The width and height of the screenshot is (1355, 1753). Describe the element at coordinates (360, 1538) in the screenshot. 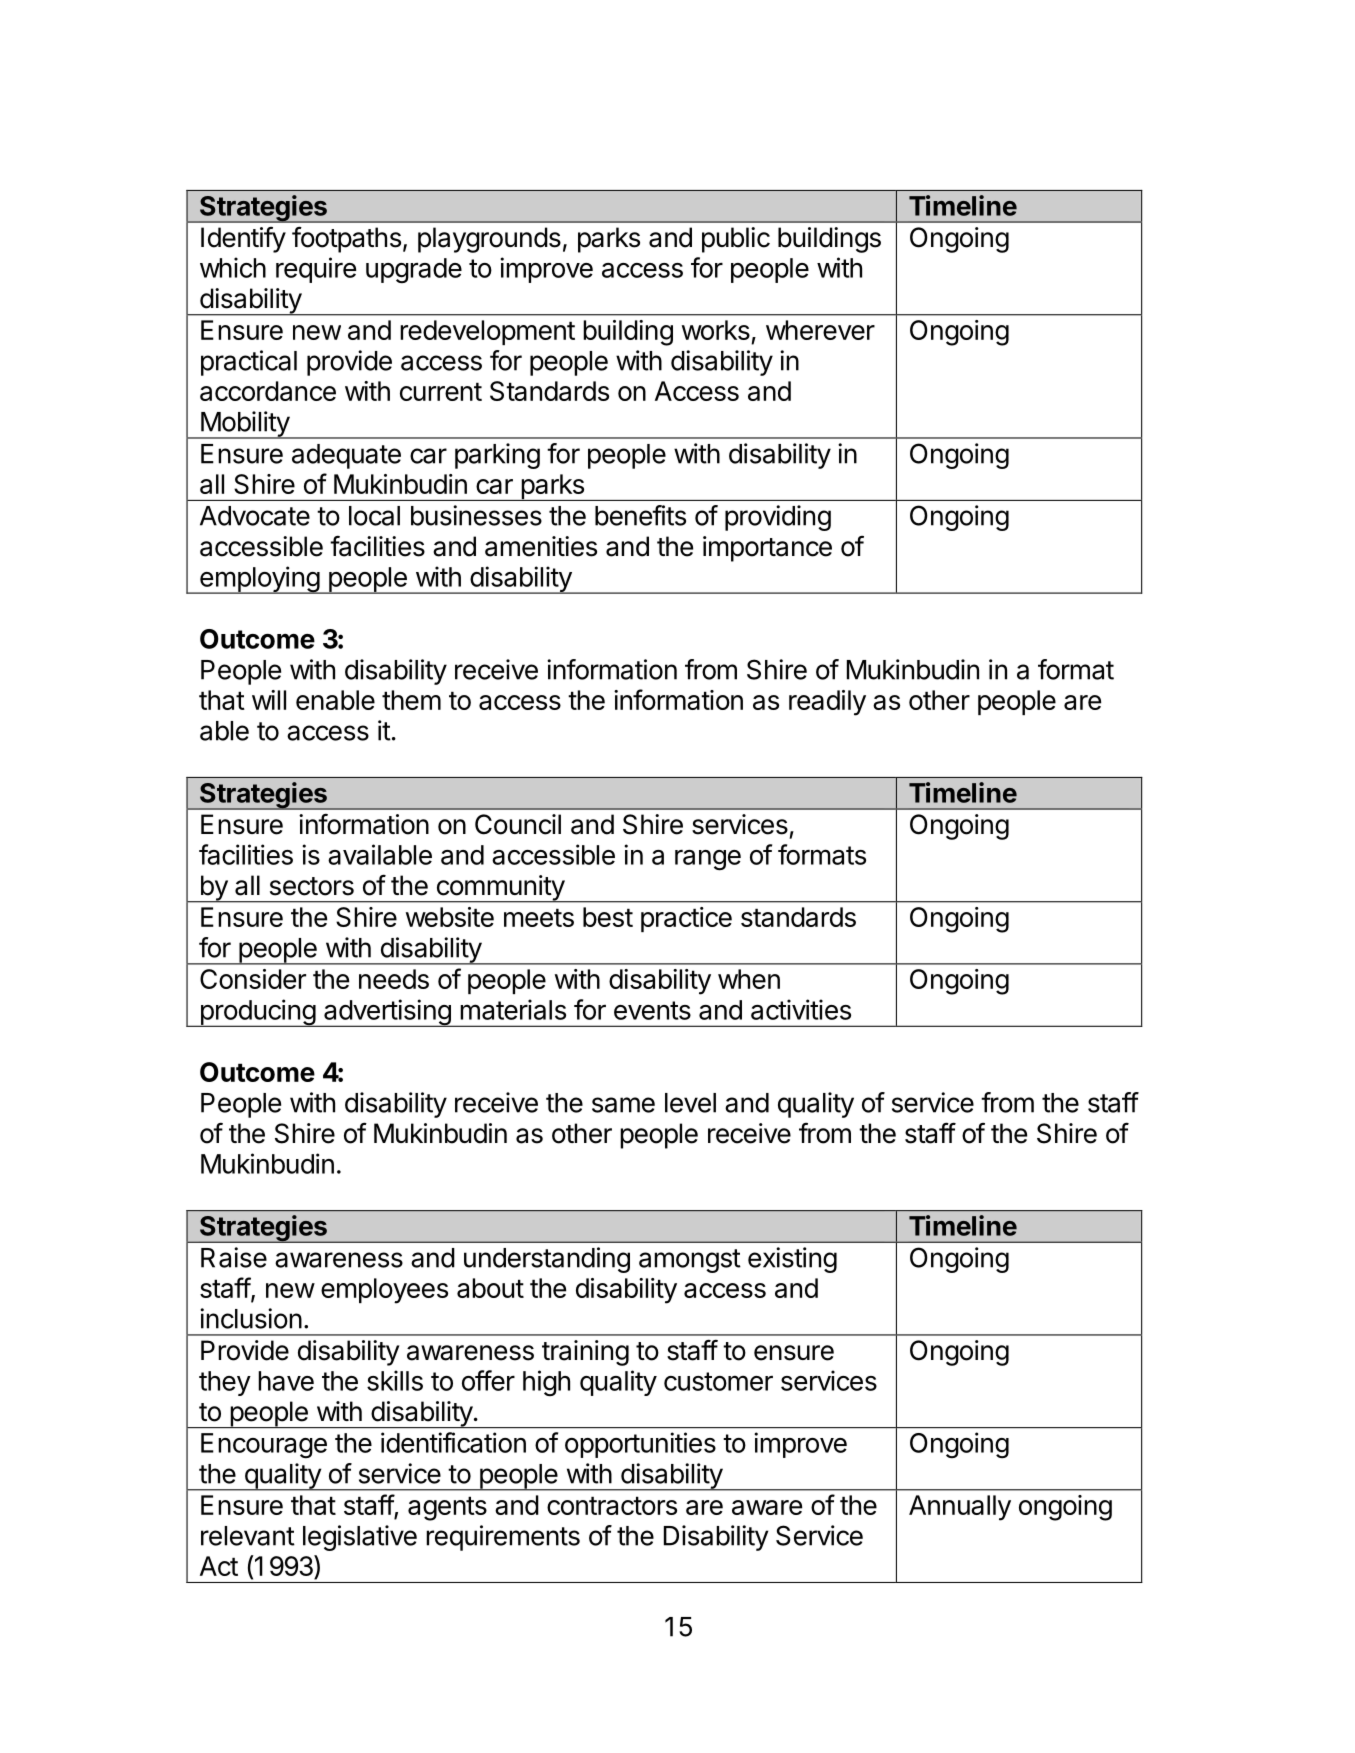

I see `legislative` at that location.
